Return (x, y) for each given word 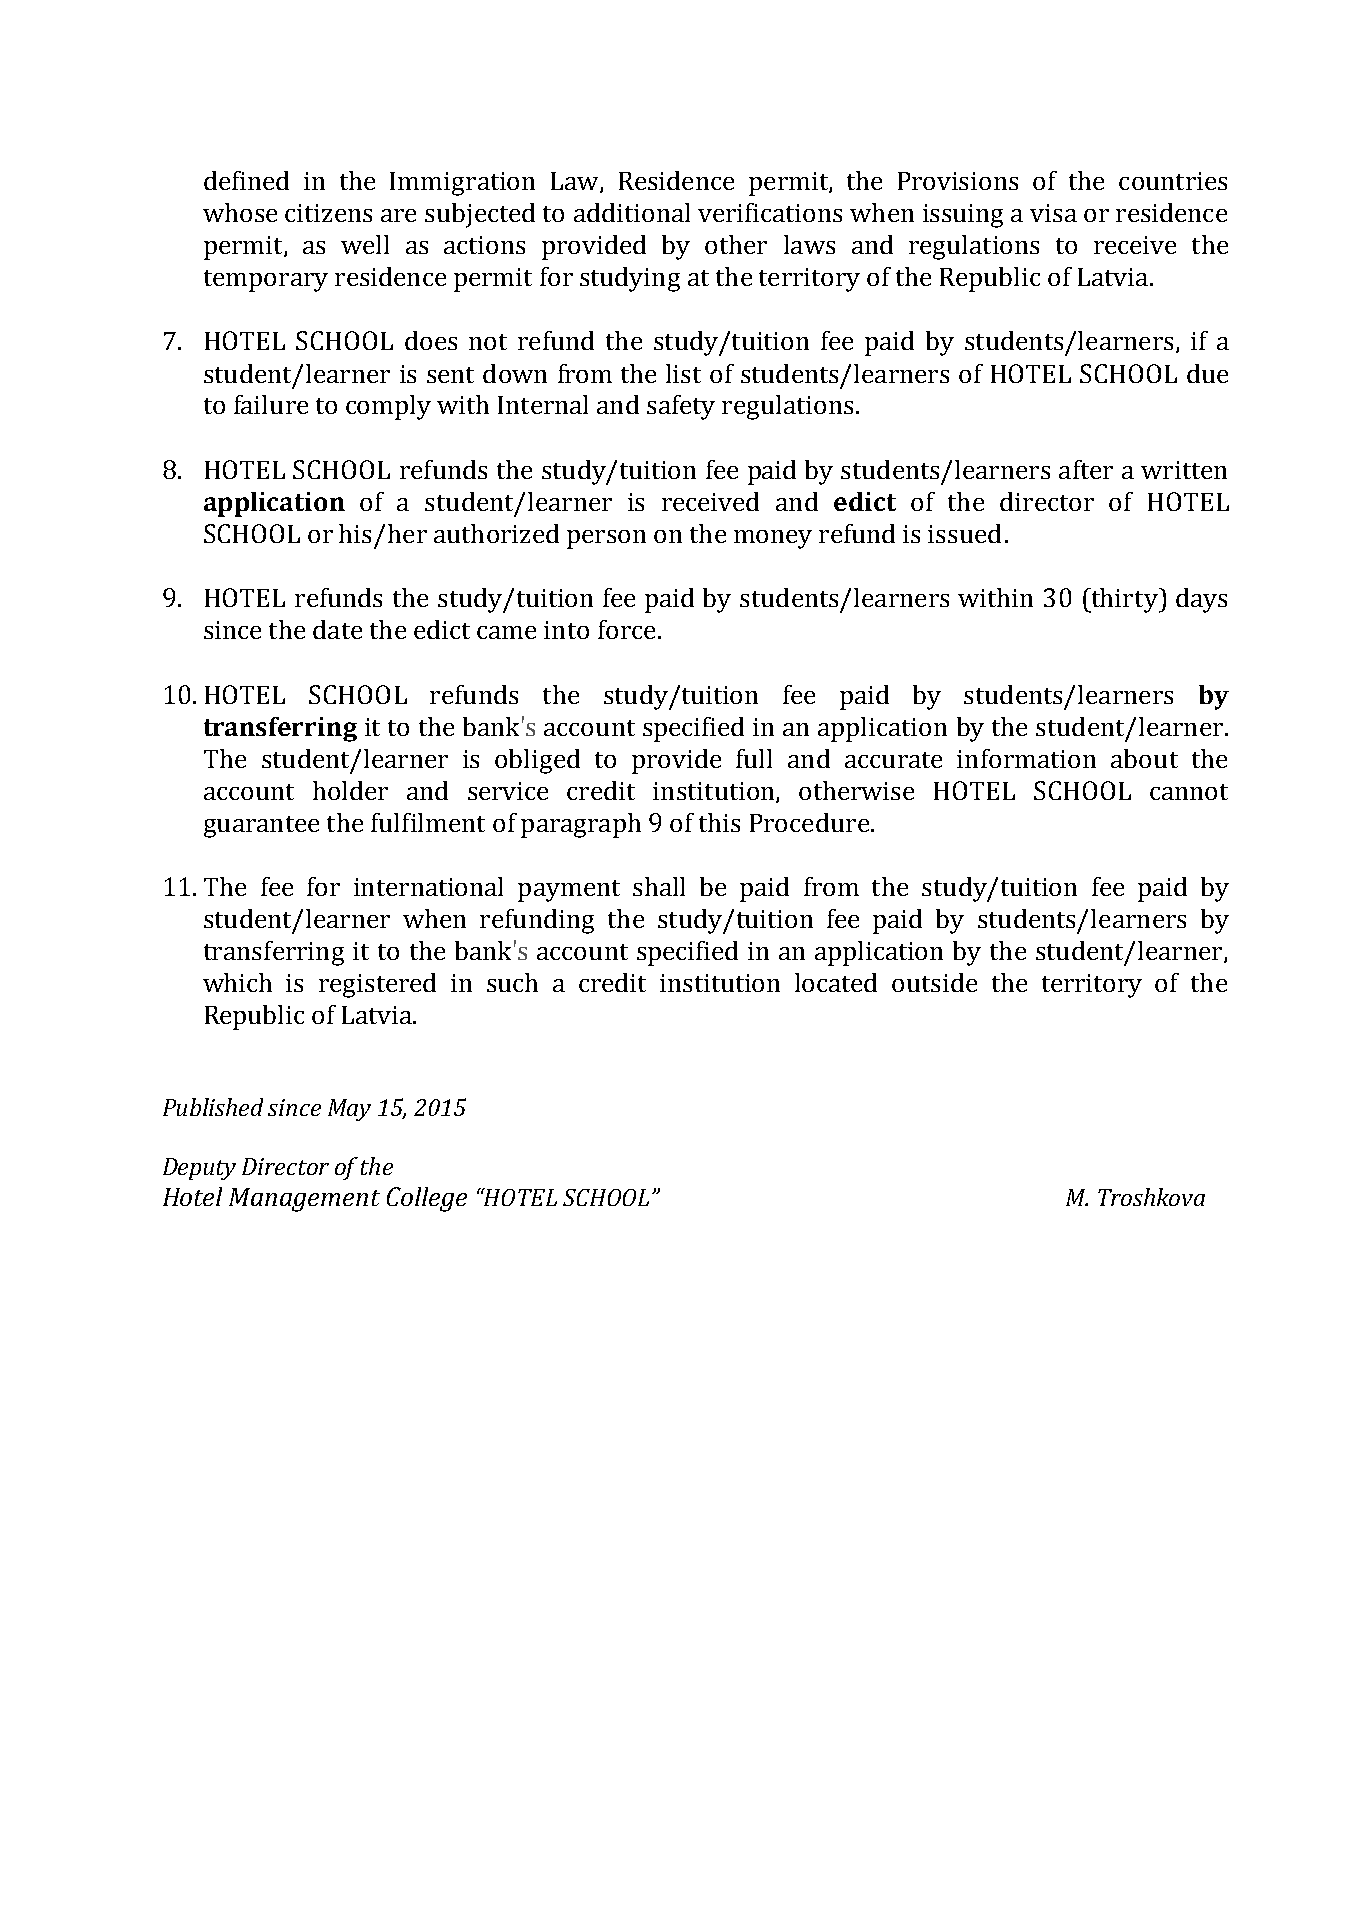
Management (304, 1200)
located (836, 982)
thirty (1124, 600)
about (1144, 758)
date (337, 629)
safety (681, 407)
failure (271, 404)
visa (1053, 213)
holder (350, 790)
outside (934, 982)
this (719, 822)
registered (377, 985)
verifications (770, 212)
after (1086, 469)
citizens (328, 213)
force (626, 629)
